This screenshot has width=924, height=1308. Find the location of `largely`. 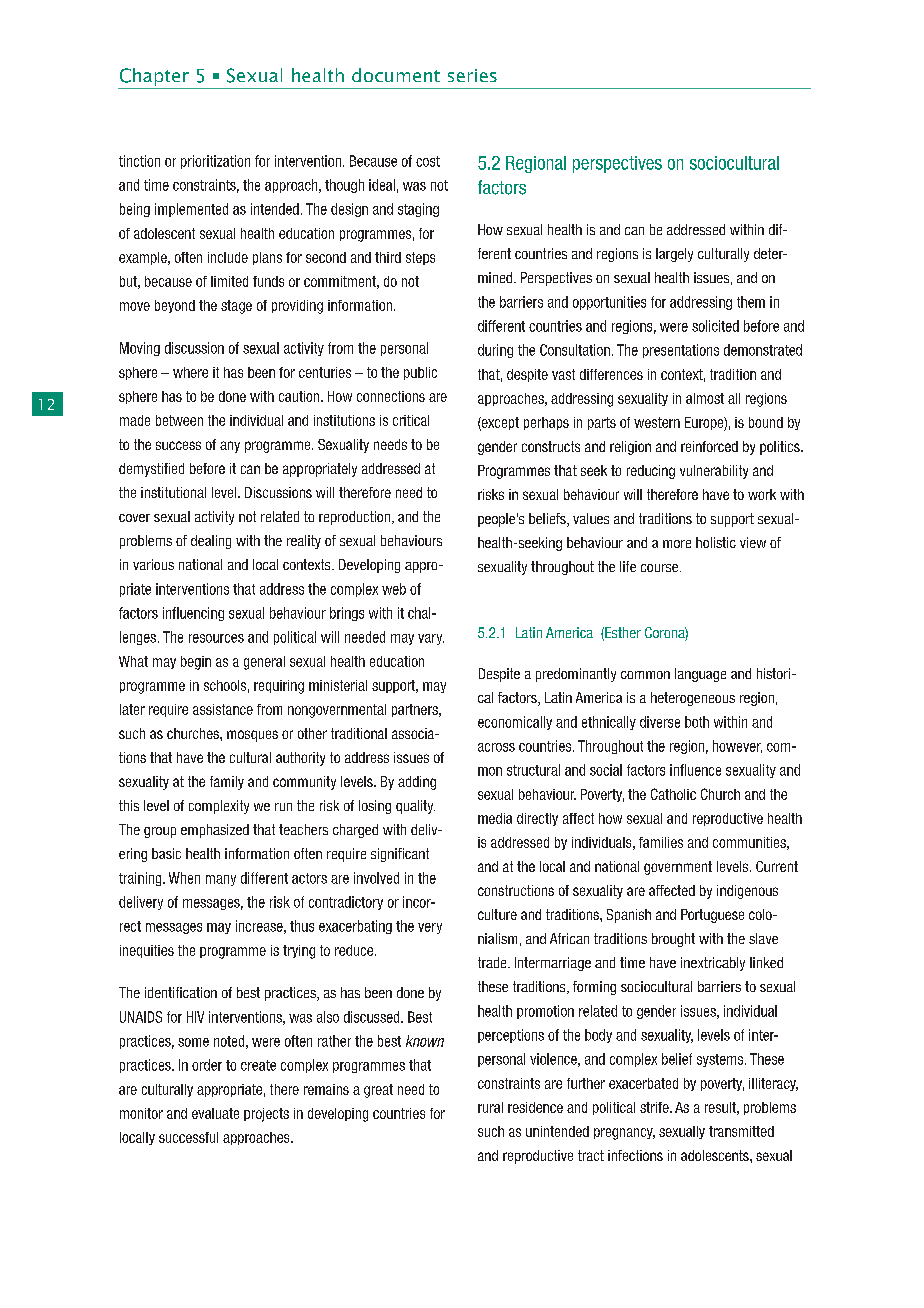

largely is located at coordinates (674, 255).
